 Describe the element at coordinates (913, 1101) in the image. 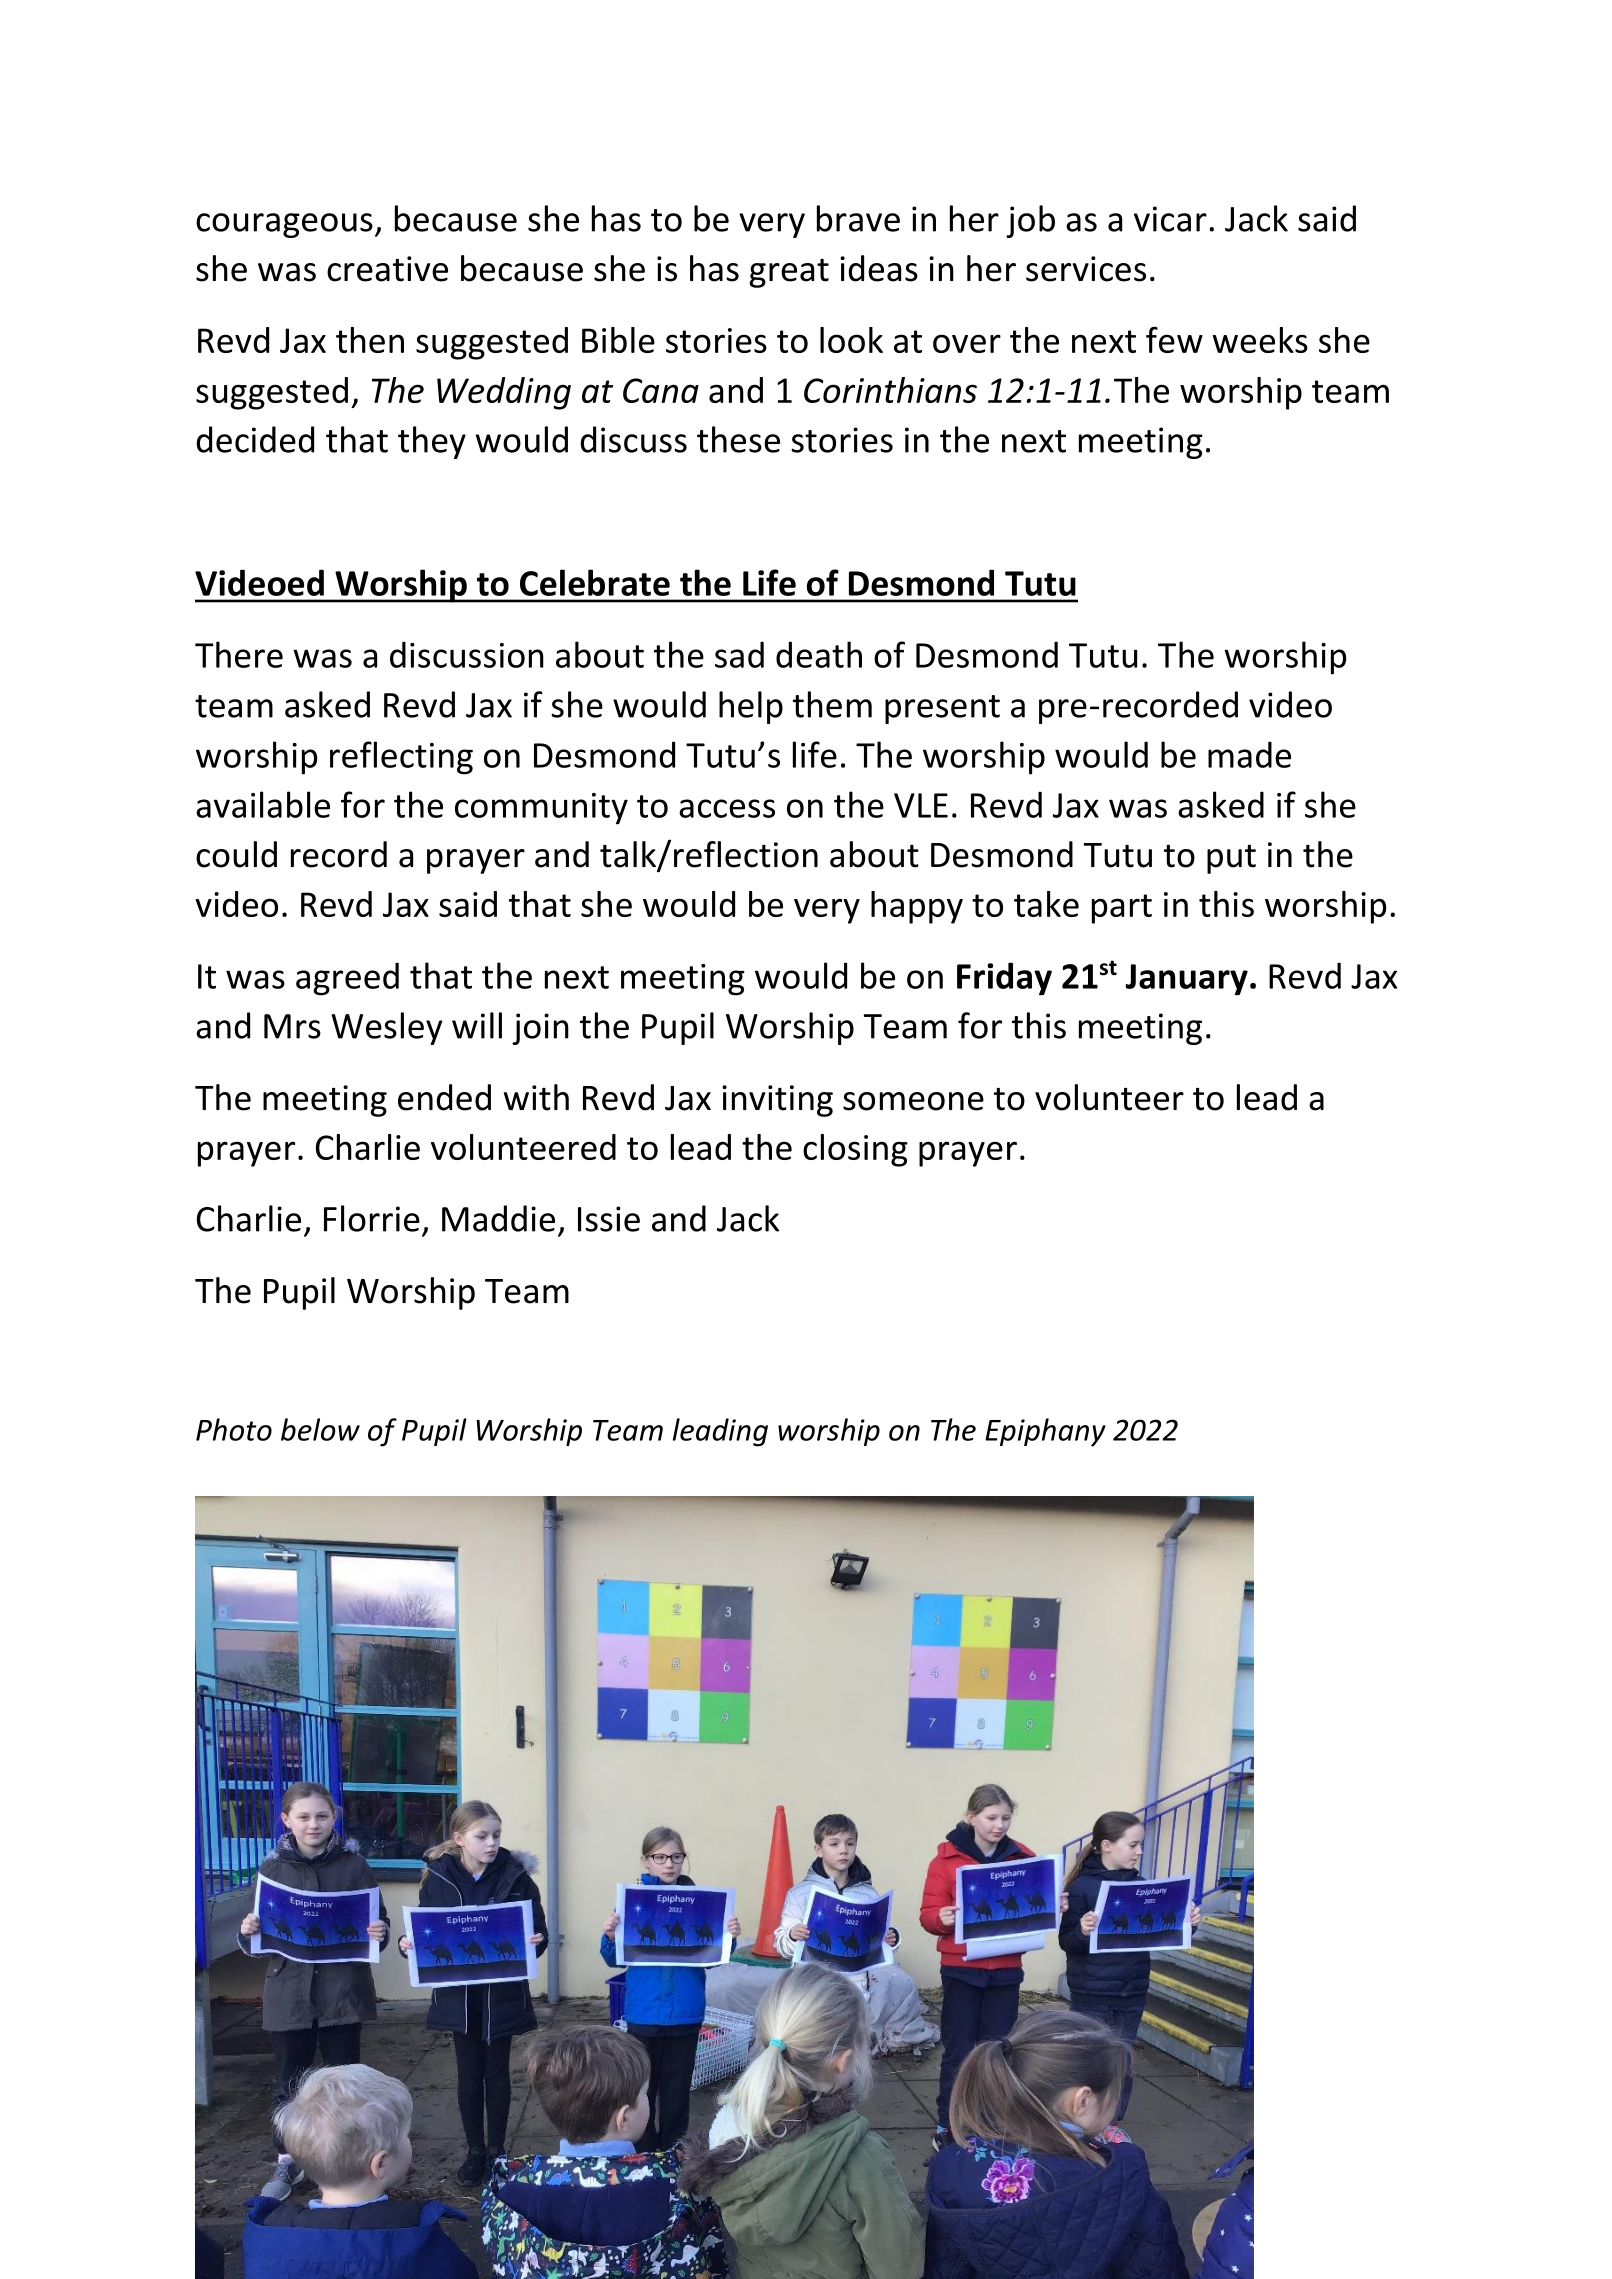

I see `someone` at that location.
